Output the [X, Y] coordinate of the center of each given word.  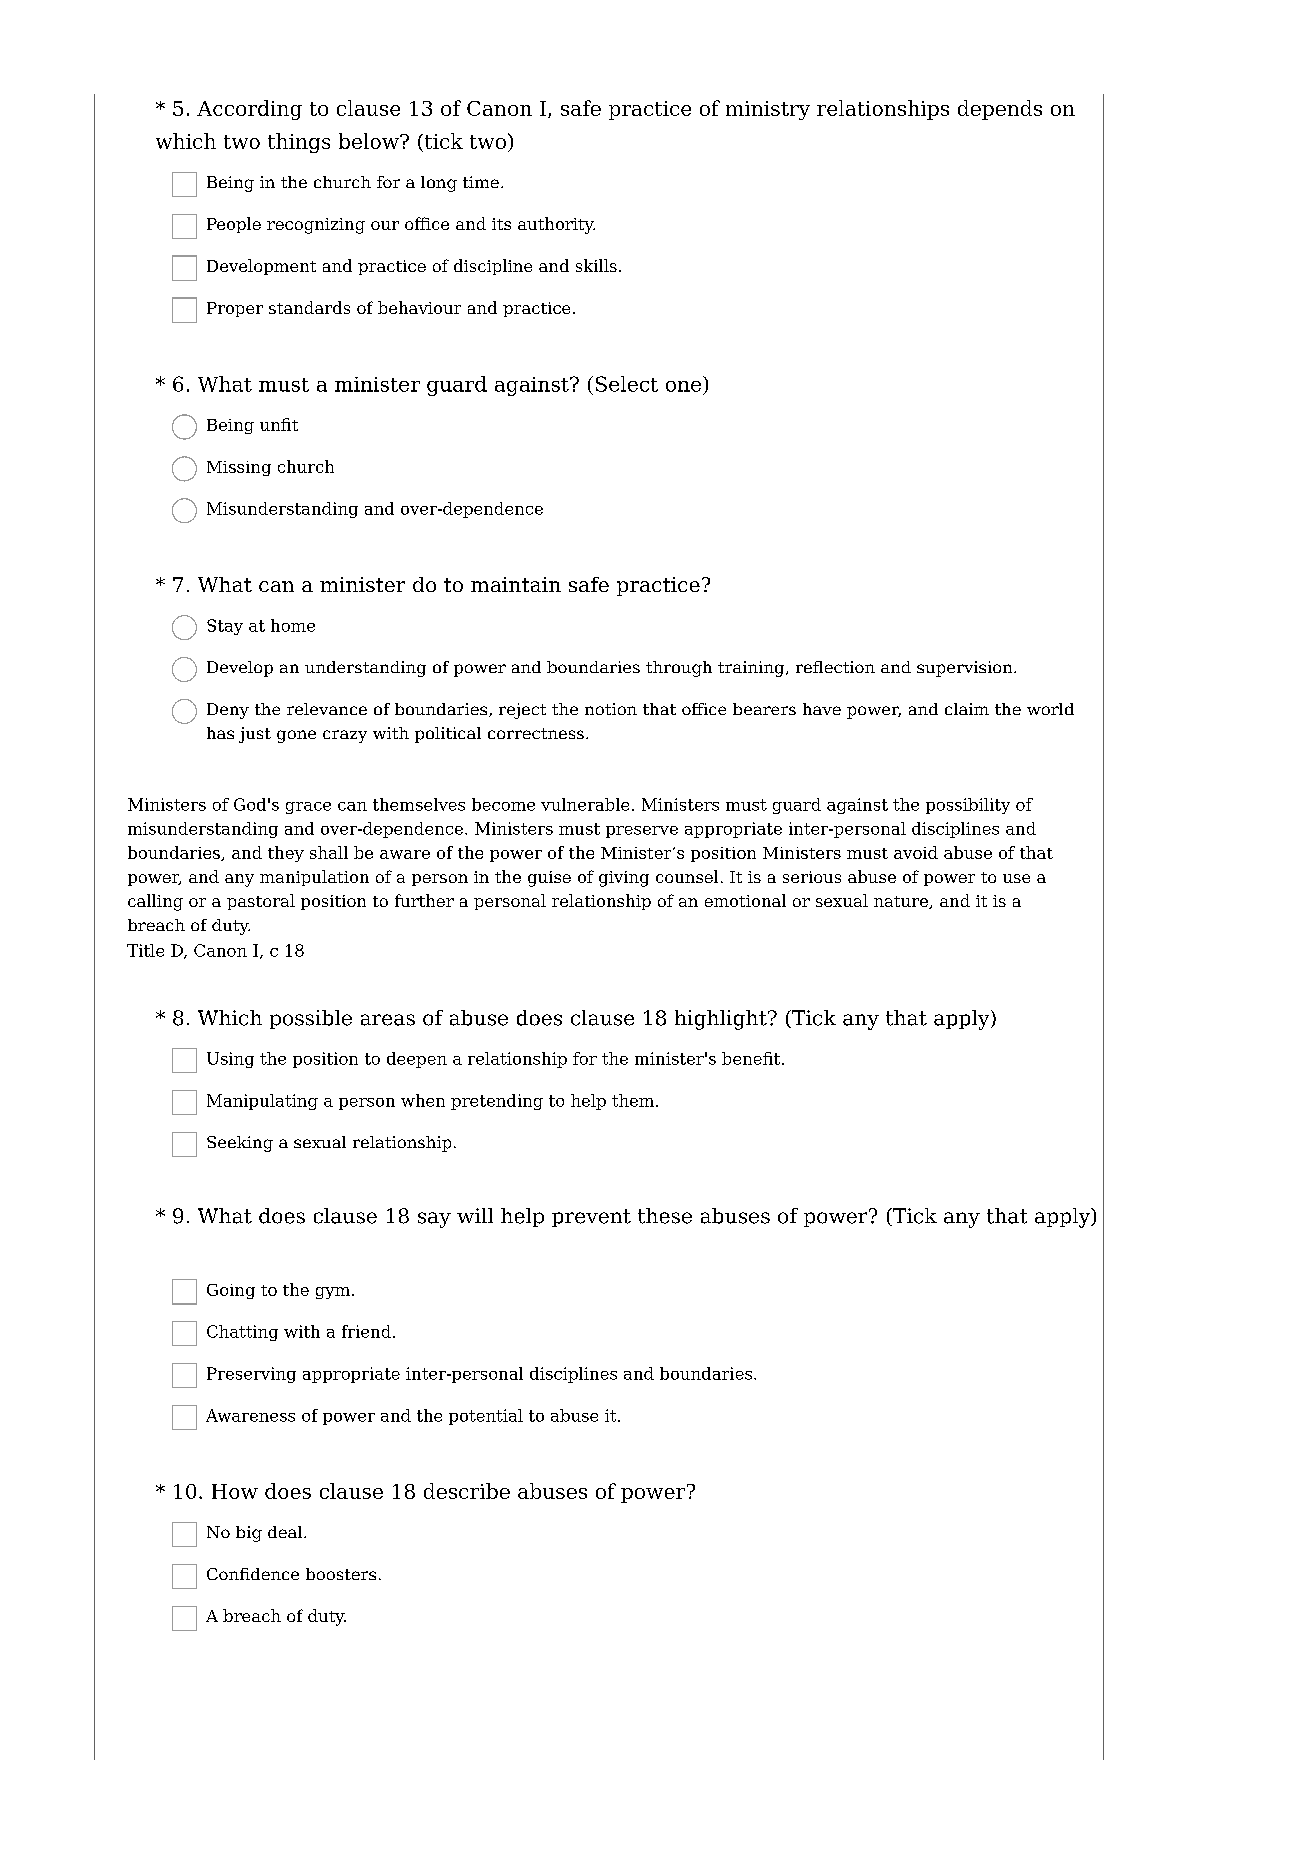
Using [230, 1060]
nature [902, 902]
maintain [516, 584]
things [299, 143]
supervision [966, 669]
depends [1000, 110]
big [249, 1534]
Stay [225, 627]
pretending [497, 1102]
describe [467, 1491]
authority [556, 225]
